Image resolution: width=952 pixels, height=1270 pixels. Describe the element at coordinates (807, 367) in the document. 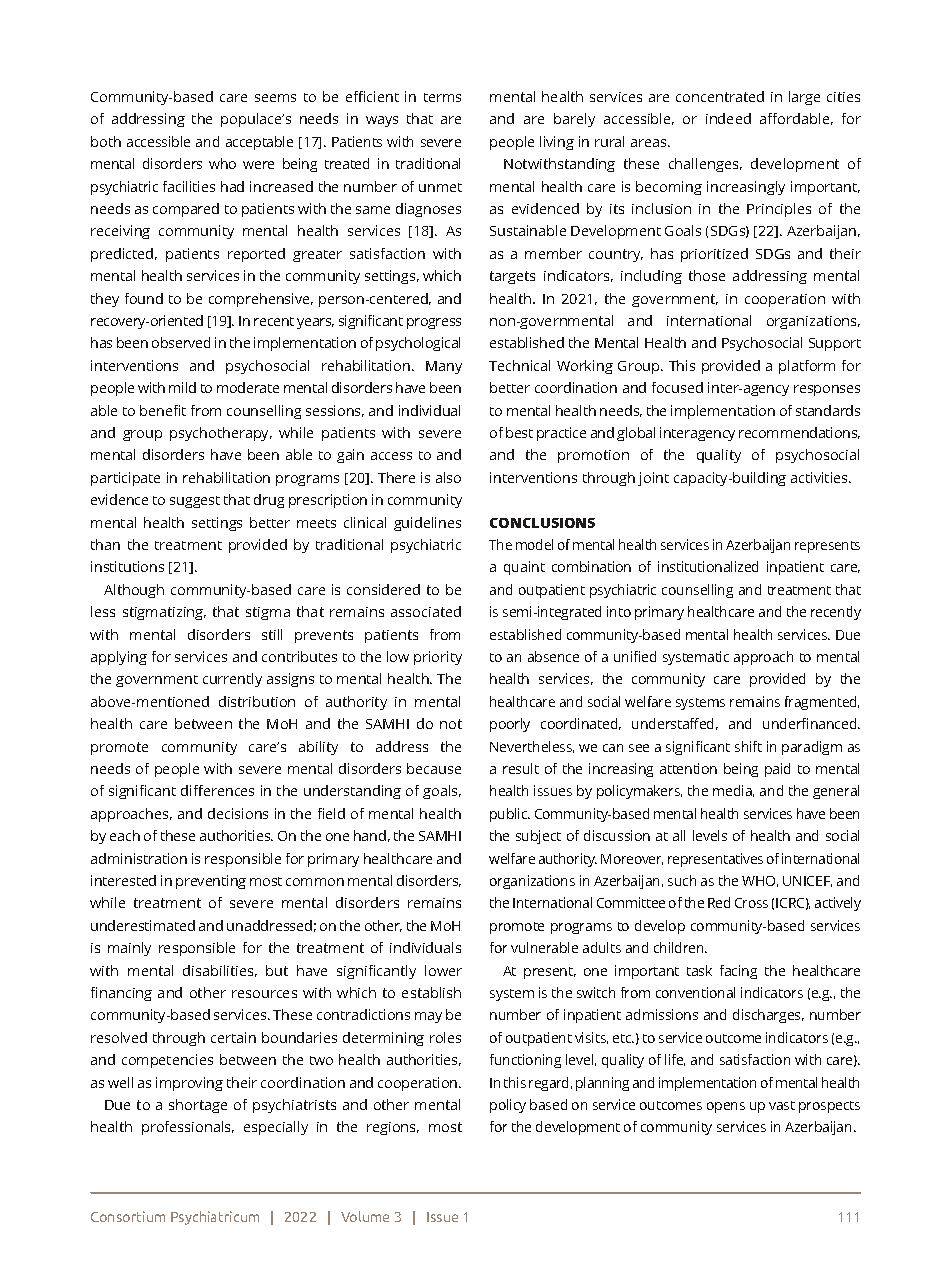

I see `platform` at that location.
